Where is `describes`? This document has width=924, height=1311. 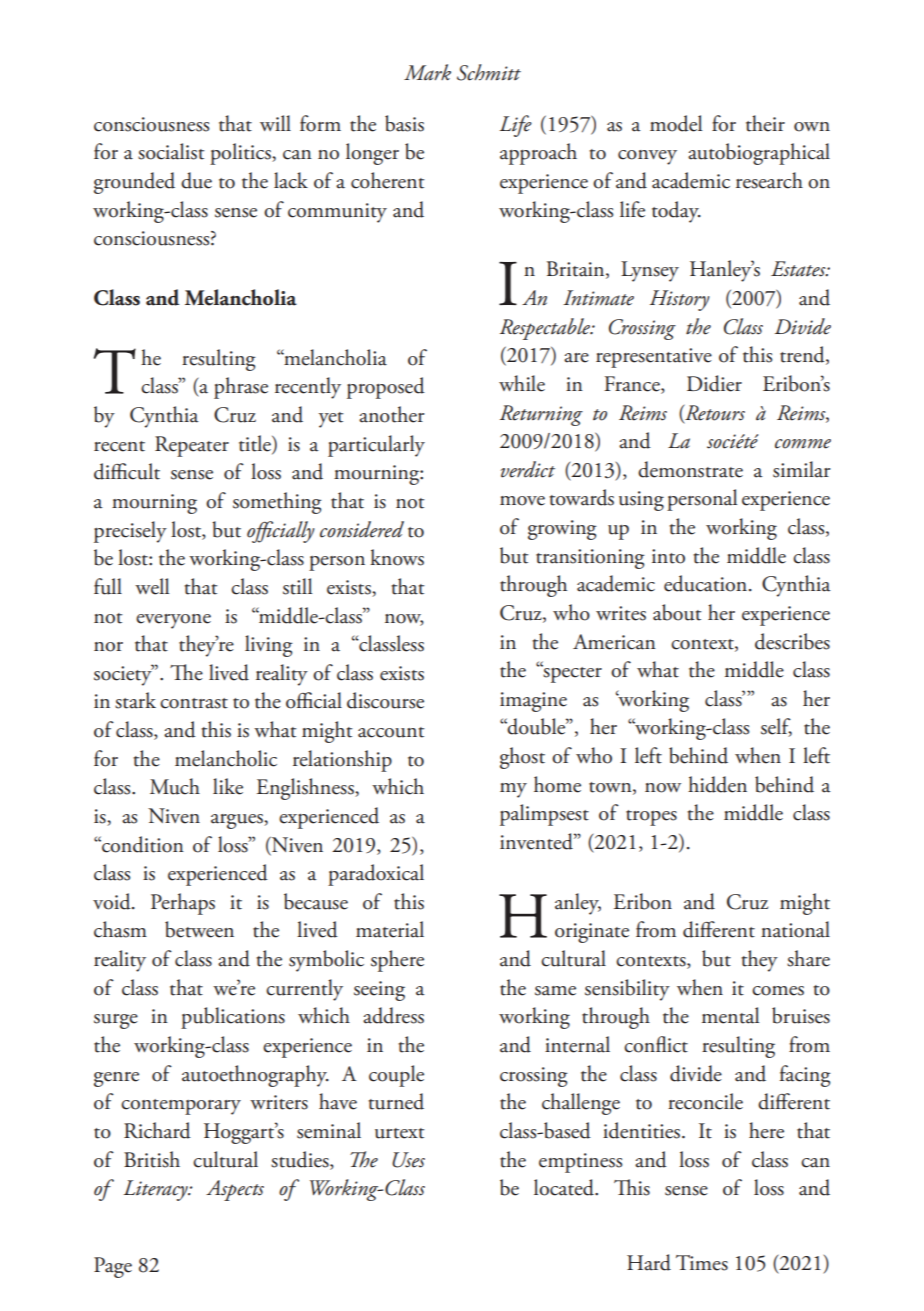
describes is located at coordinates (792, 641).
